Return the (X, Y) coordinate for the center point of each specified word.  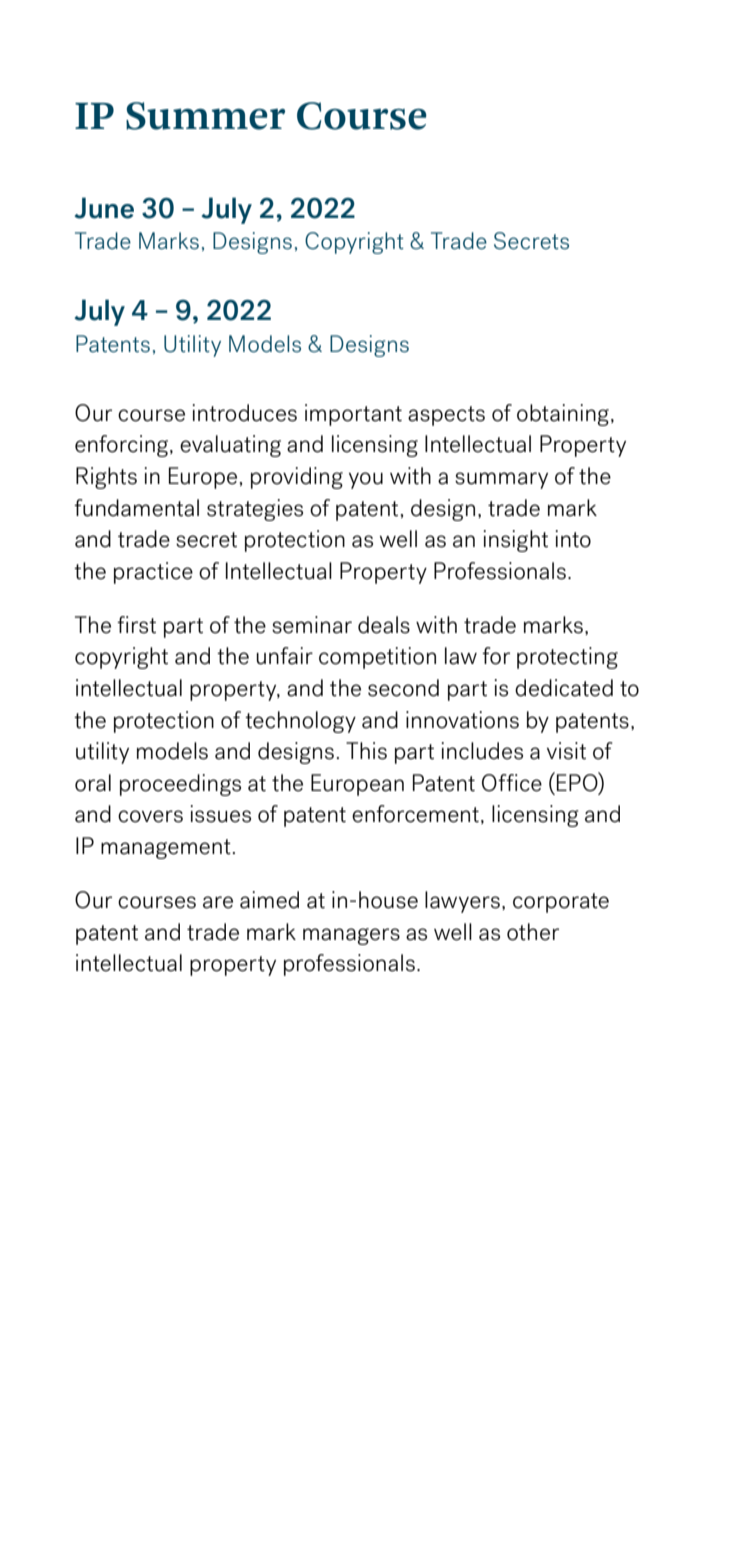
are (218, 902)
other (533, 932)
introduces (244, 413)
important (353, 415)
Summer (205, 116)
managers (351, 936)
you (366, 480)
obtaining (564, 415)
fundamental (136, 508)
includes (482, 751)
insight (515, 541)
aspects (446, 416)
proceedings (180, 785)
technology (300, 722)
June (104, 208)
